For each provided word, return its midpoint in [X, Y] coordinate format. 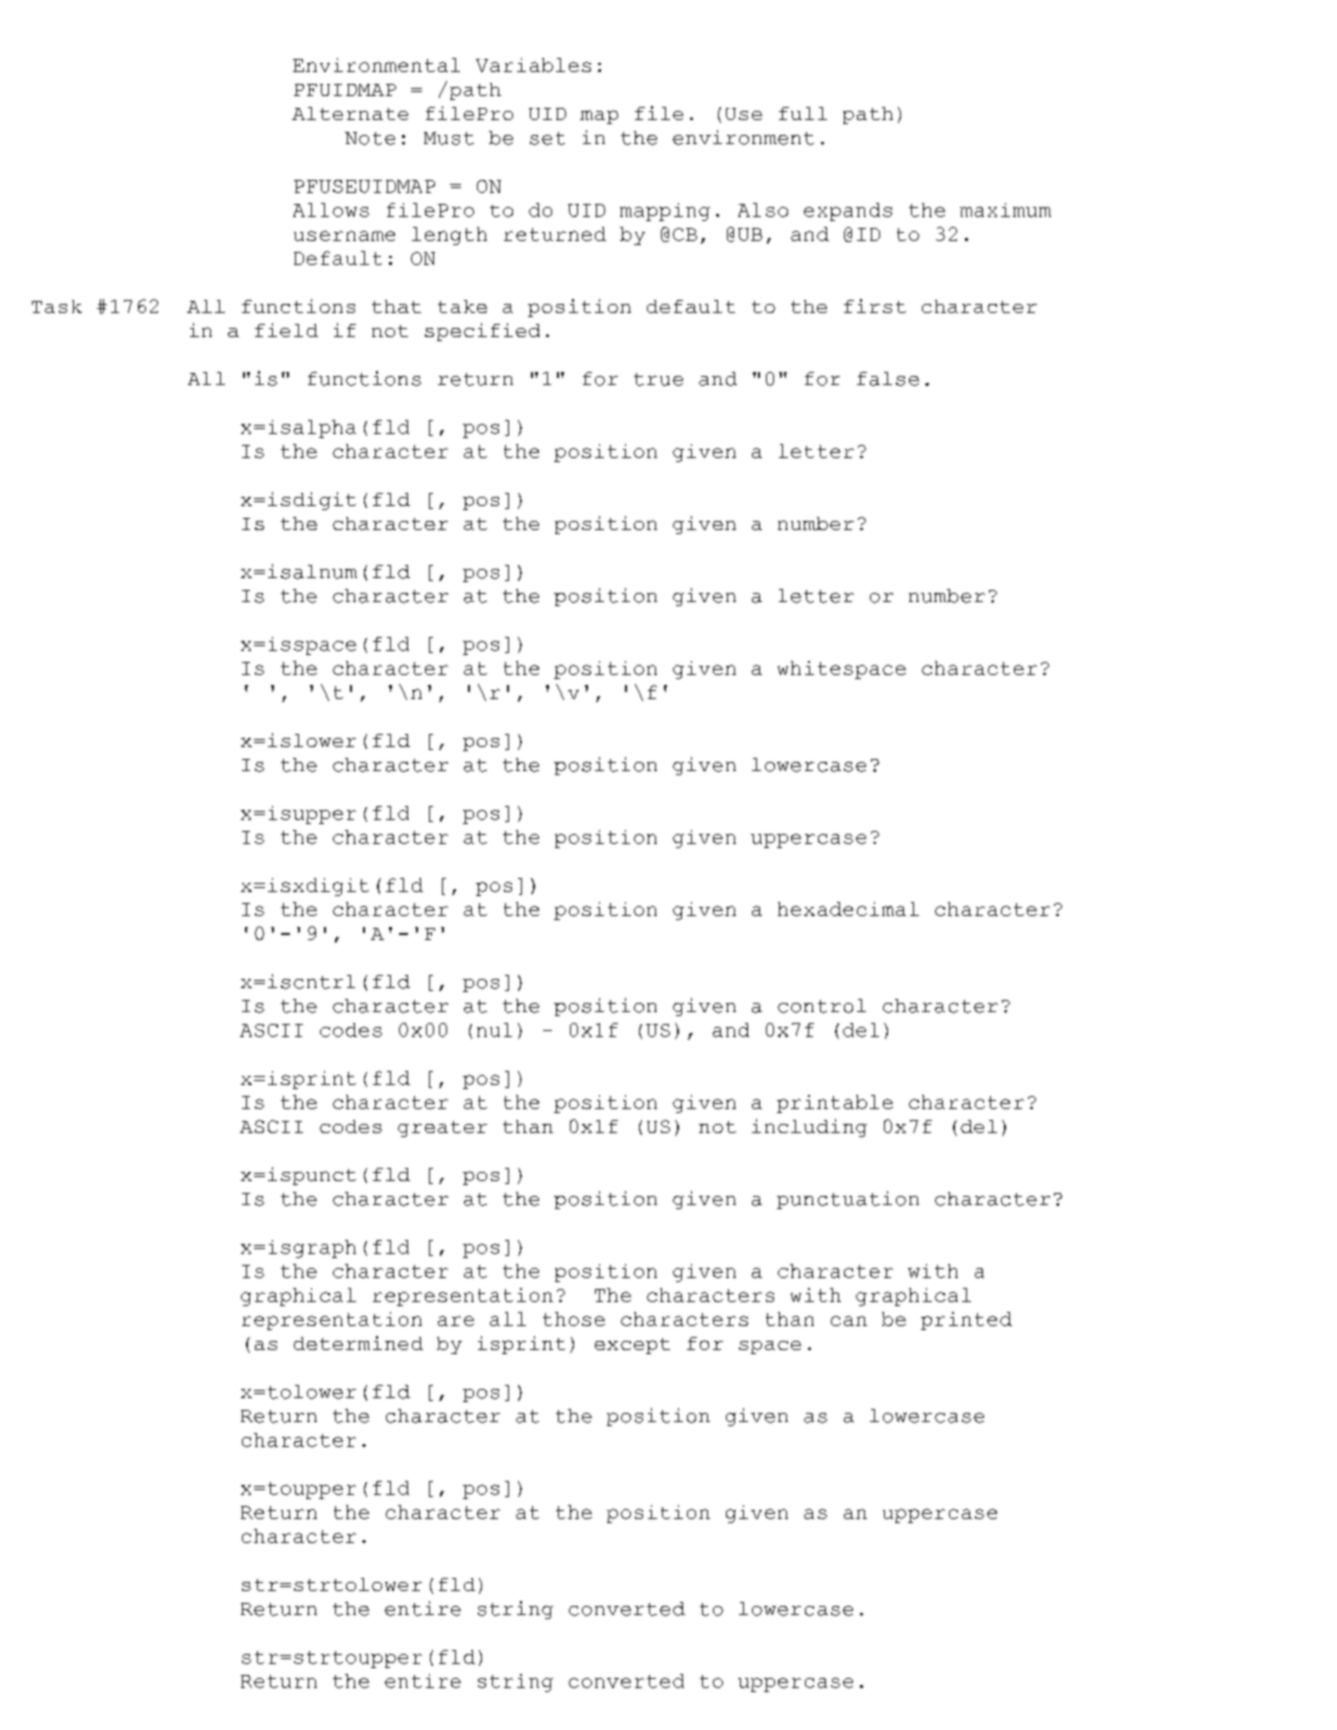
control [822, 1006]
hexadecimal [848, 909]
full [803, 113]
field [286, 330]
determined [358, 1343]
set [547, 138]
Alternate [350, 113]
